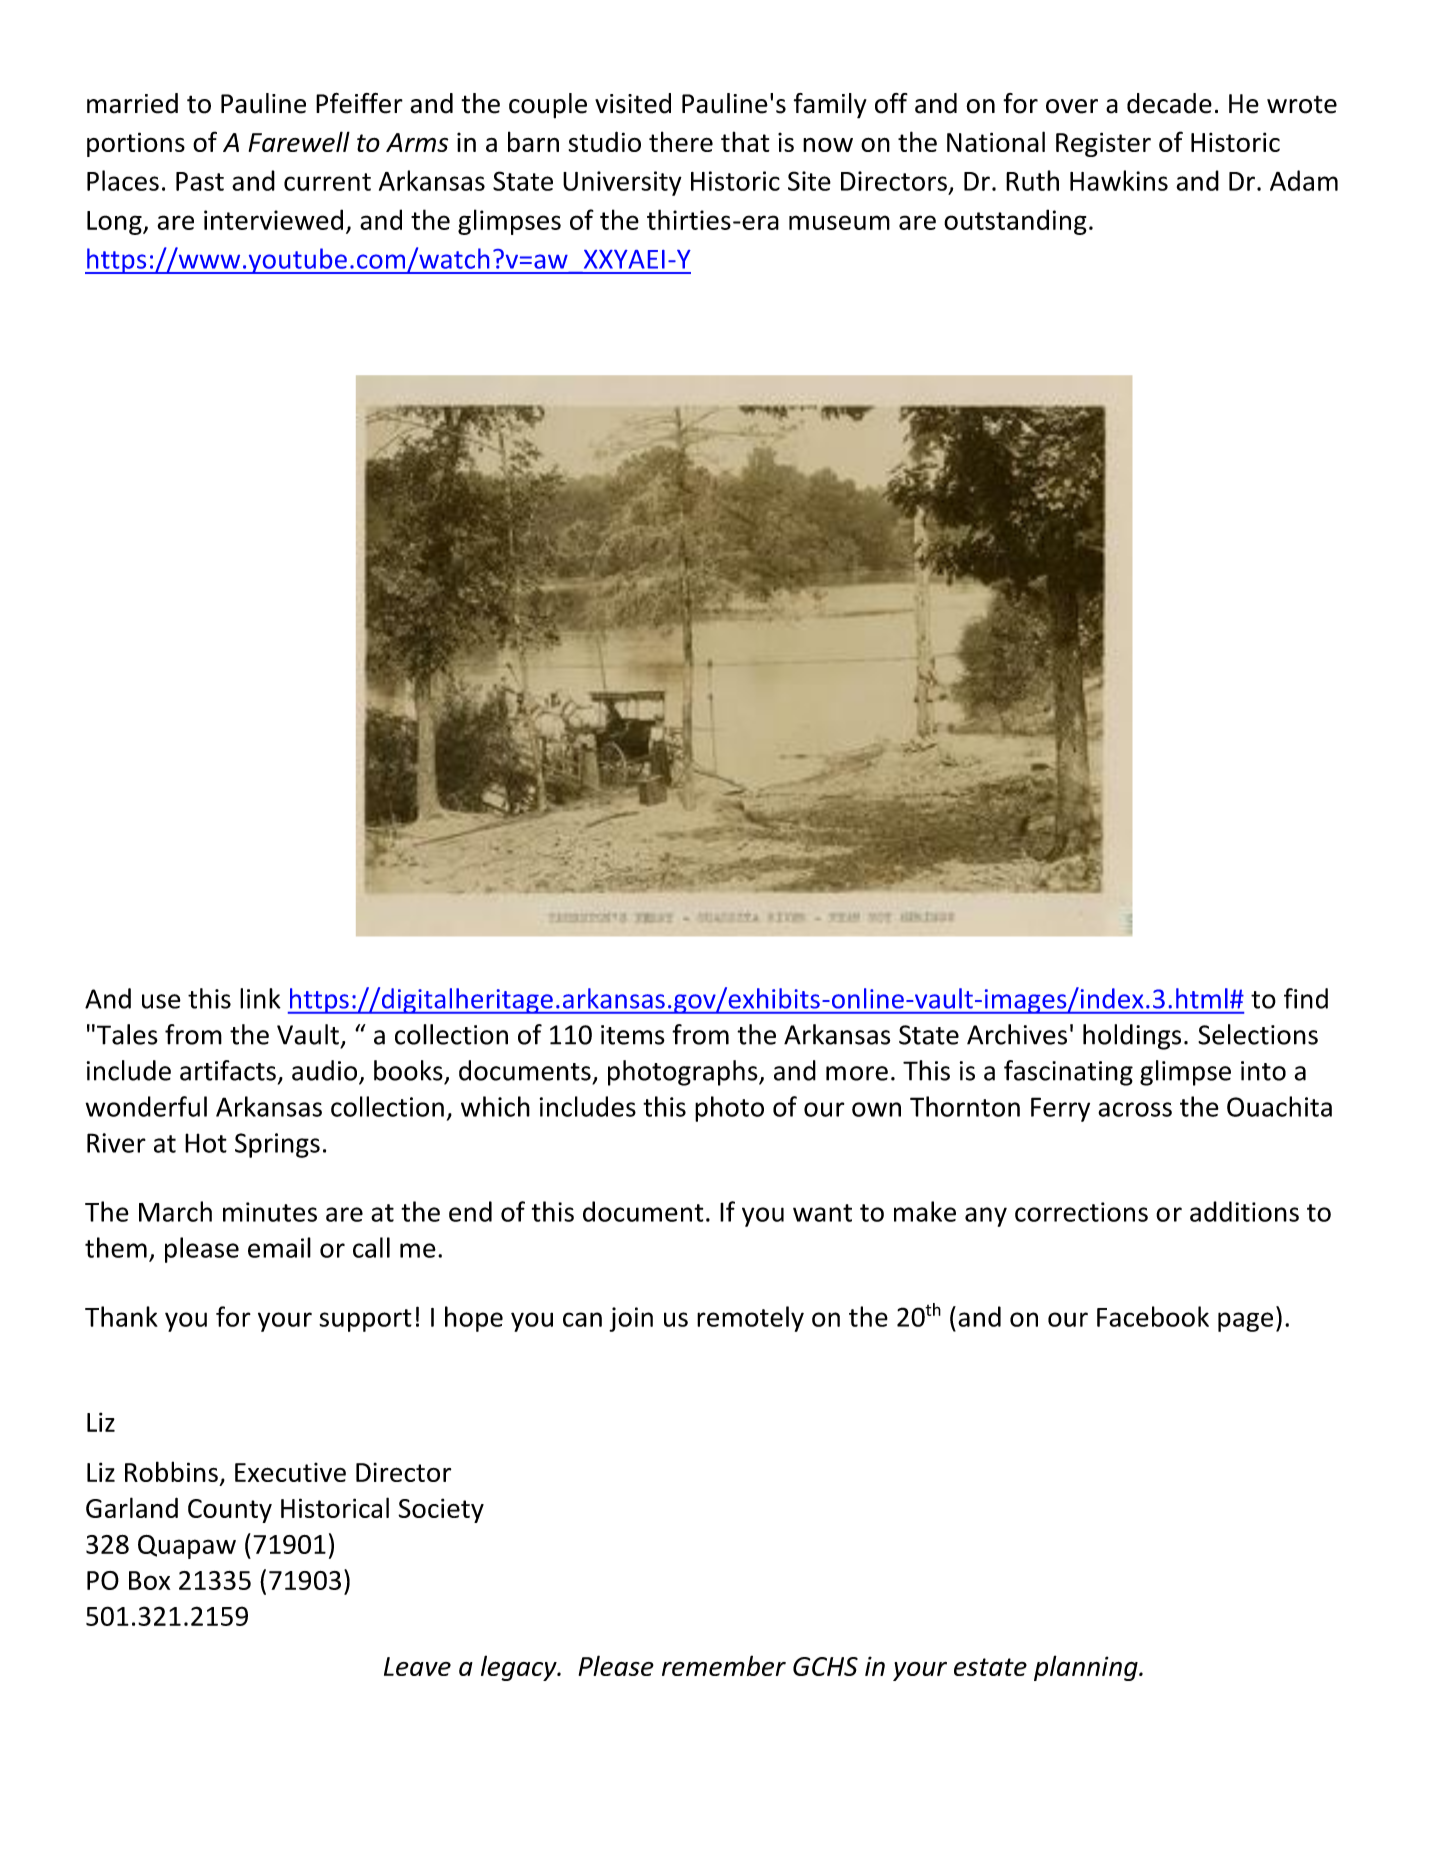 This screenshot has height=1869, width=1444. Describe the element at coordinates (1103, 144) in the screenshot. I see `Register` at that location.
